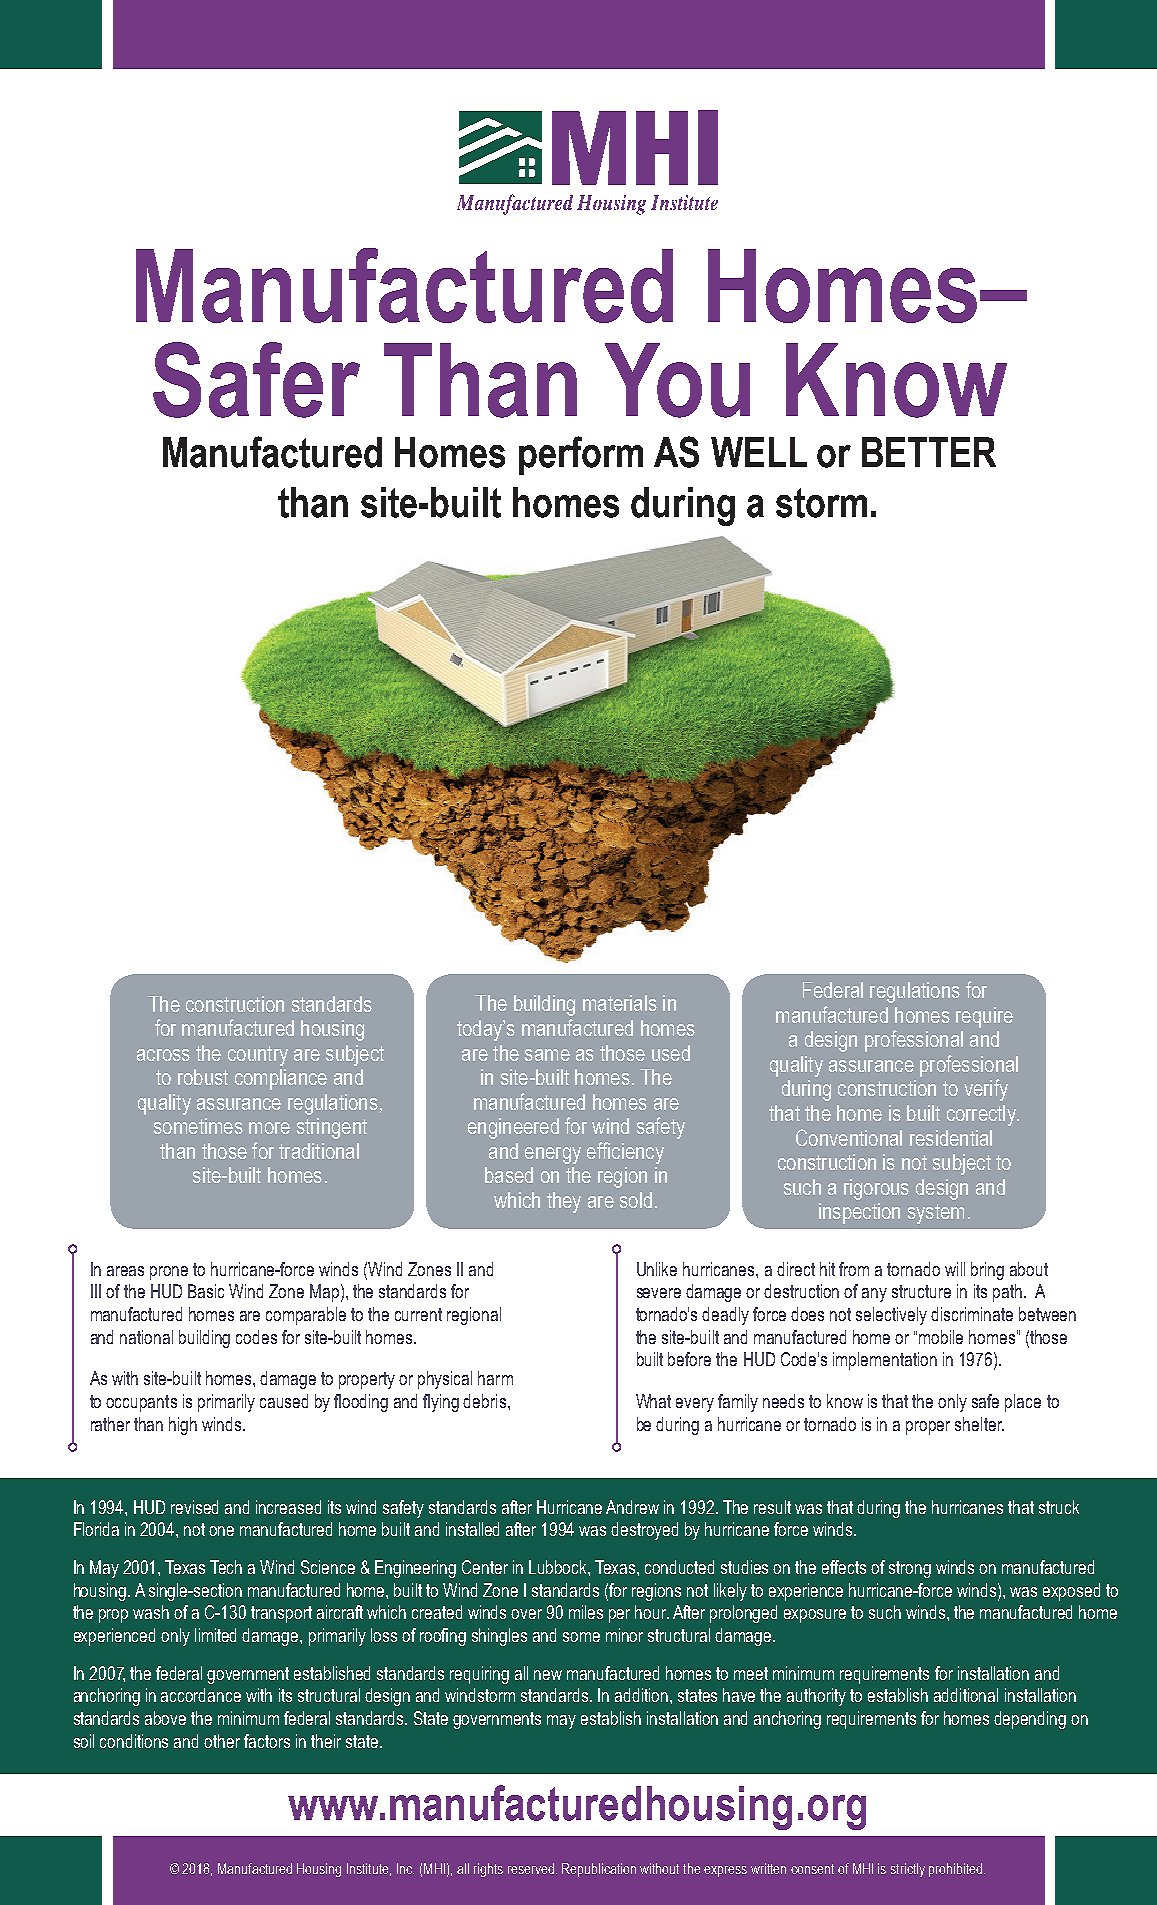 The height and width of the screenshot is (1905, 1157). What do you see at coordinates (203, 1077) in the screenshot?
I see `robust` at bounding box center [203, 1077].
